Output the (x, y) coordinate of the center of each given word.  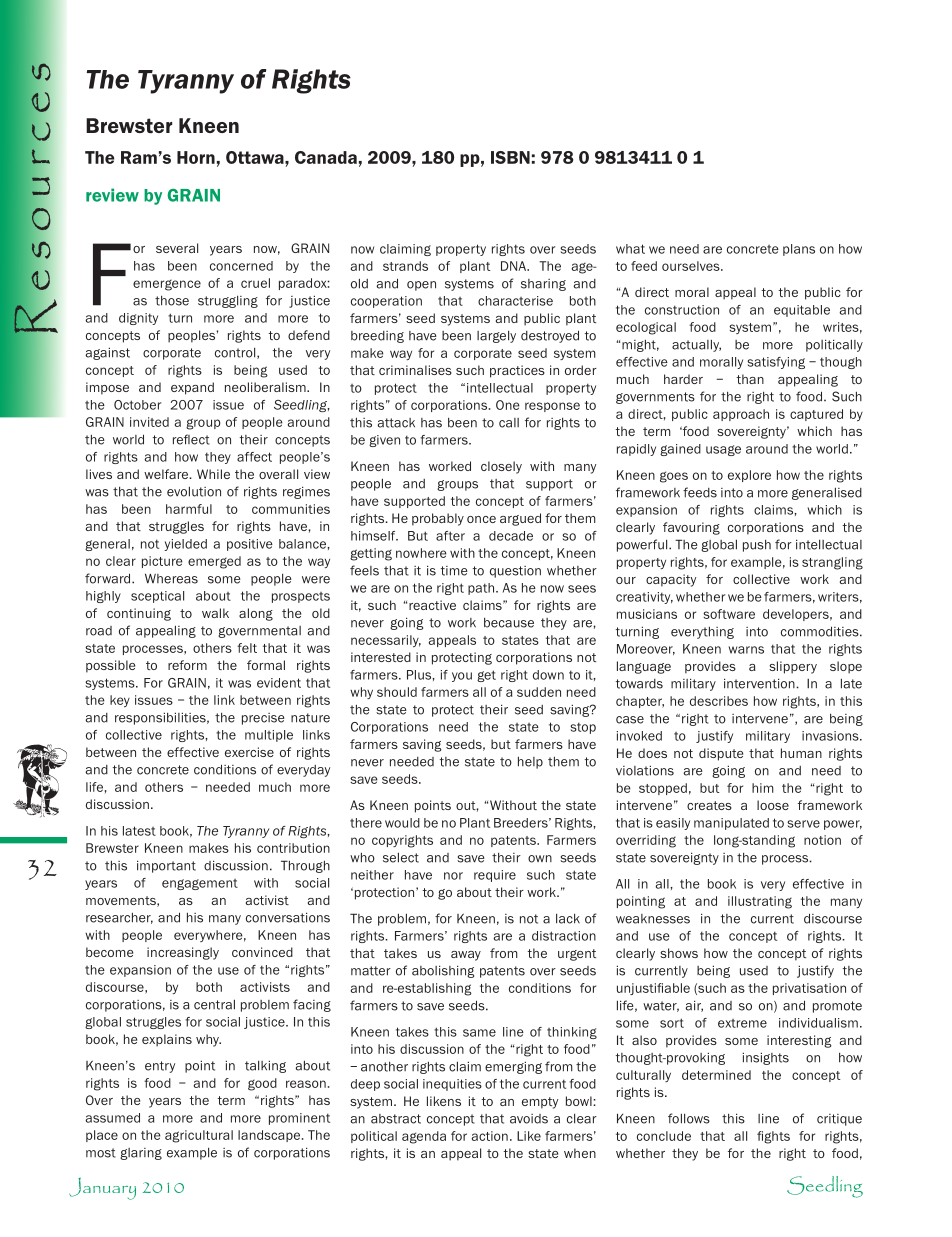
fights (773, 1137)
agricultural (199, 1136)
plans (799, 250)
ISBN (510, 157)
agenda (424, 1137)
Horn (196, 157)
